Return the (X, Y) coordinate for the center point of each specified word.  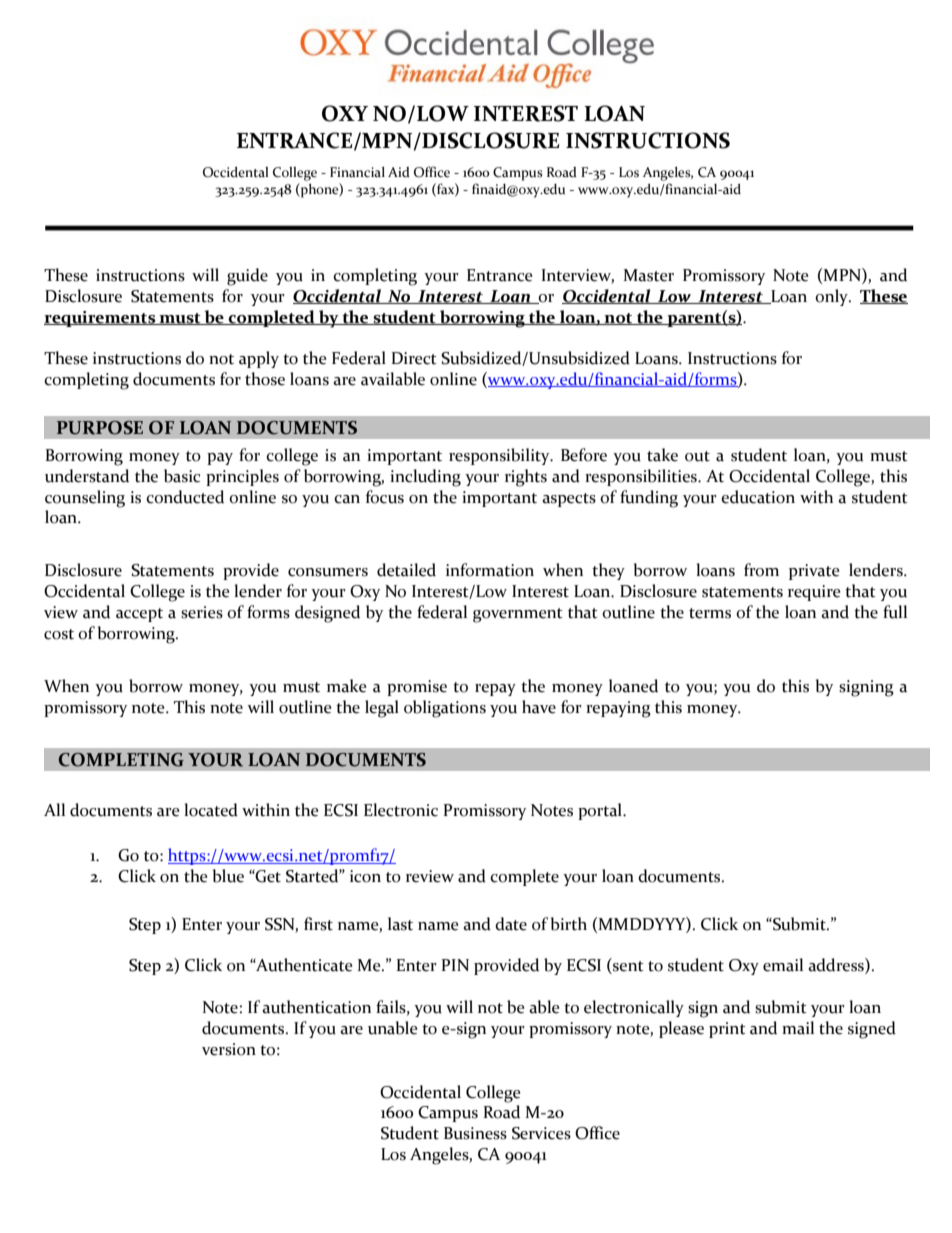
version (229, 1049)
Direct (414, 358)
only (833, 297)
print (727, 1030)
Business (475, 1133)
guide (247, 277)
